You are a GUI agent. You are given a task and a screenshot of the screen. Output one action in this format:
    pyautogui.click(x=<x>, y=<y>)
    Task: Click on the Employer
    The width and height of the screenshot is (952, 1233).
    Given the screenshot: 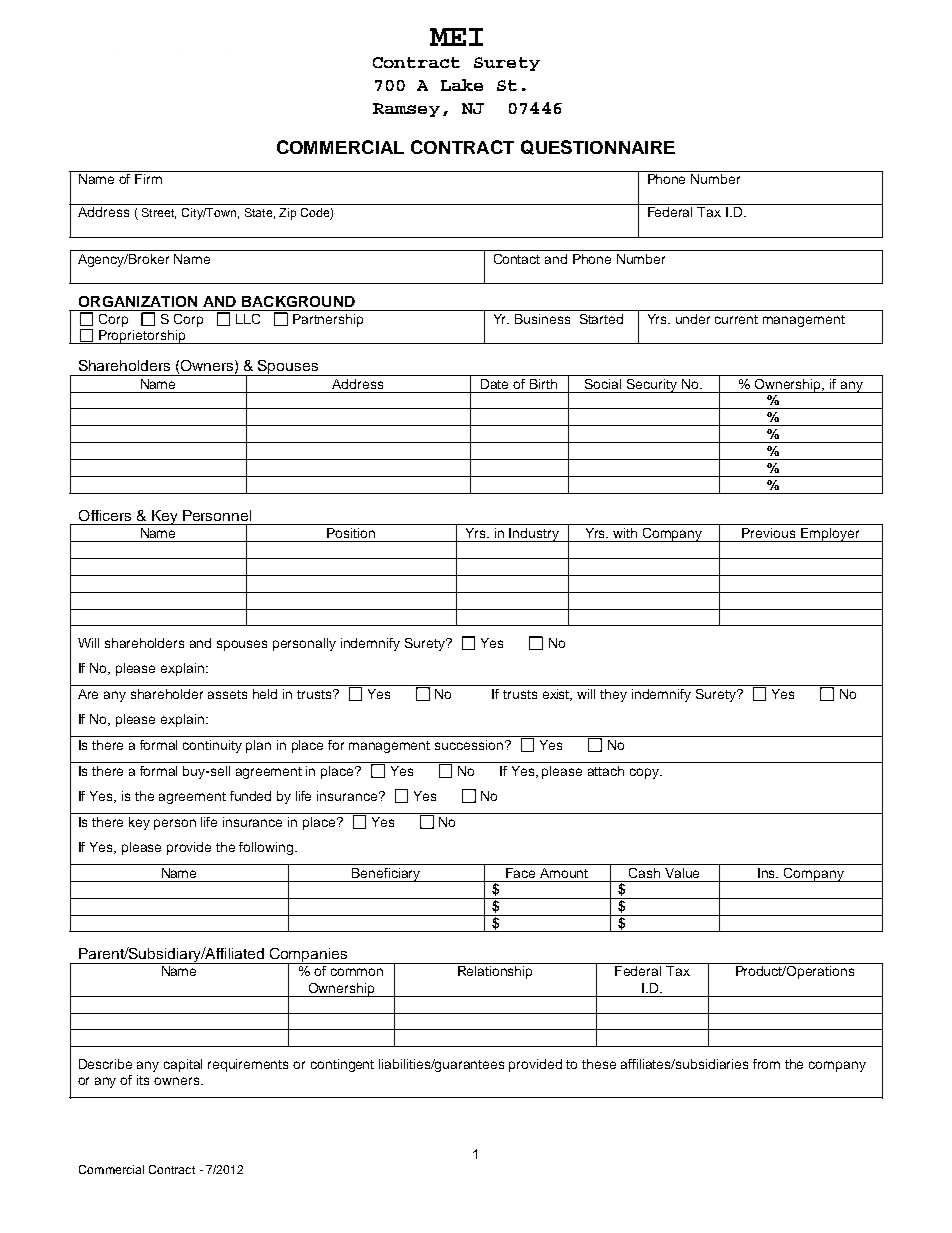 What is the action you would take?
    pyautogui.click(x=830, y=535)
